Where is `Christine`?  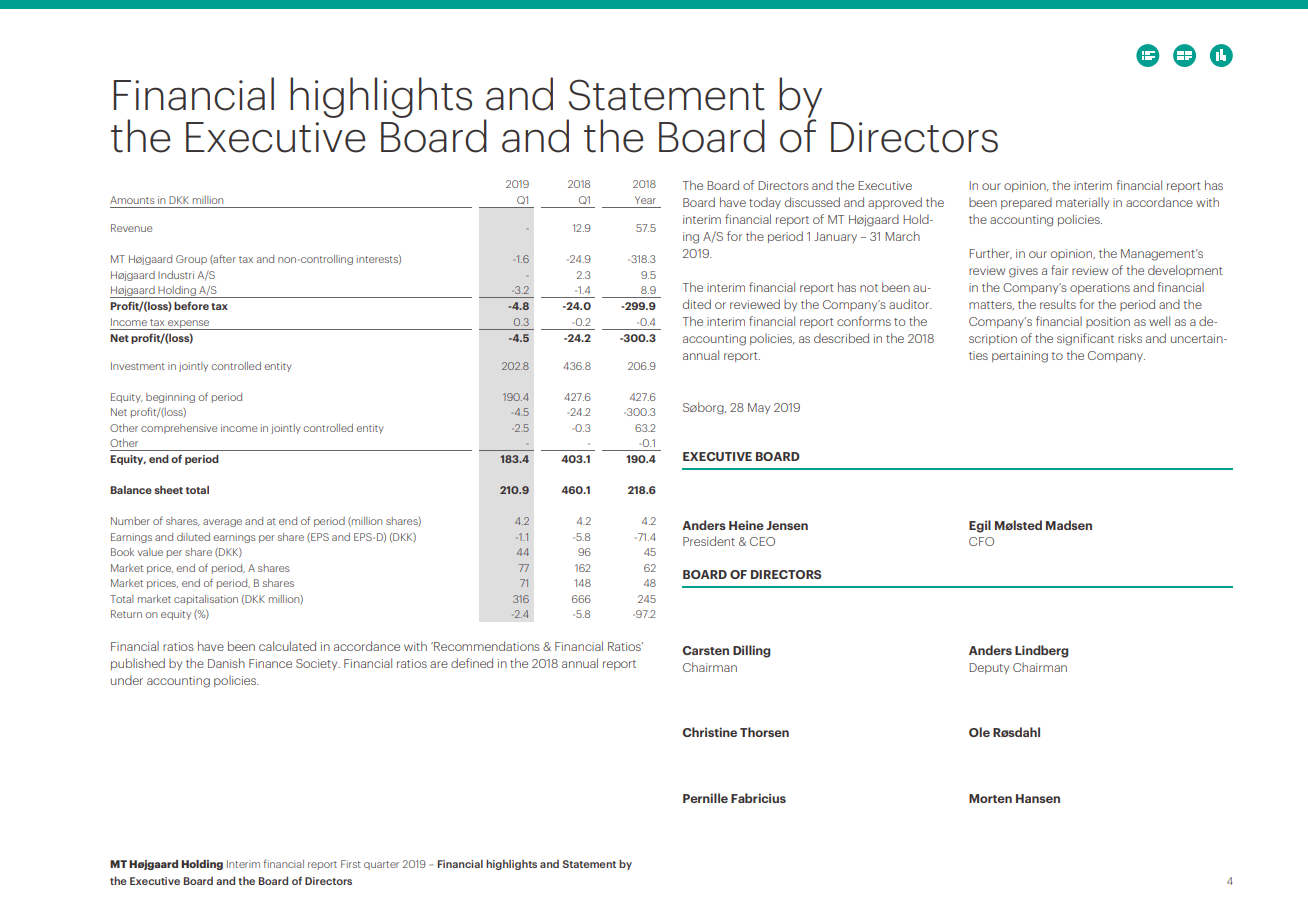
Christine is located at coordinates (709, 732).
